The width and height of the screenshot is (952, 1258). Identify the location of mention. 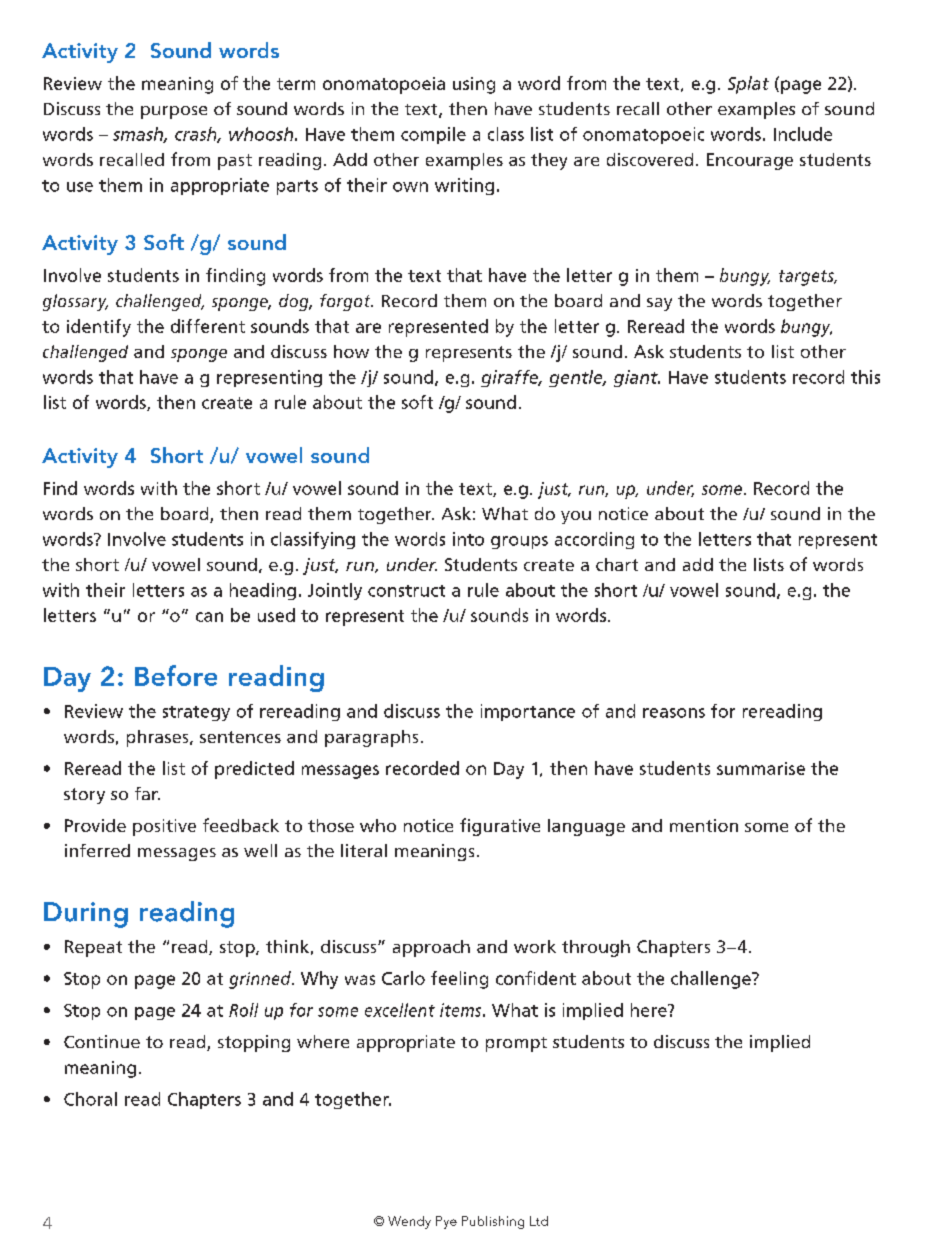
(704, 825).
